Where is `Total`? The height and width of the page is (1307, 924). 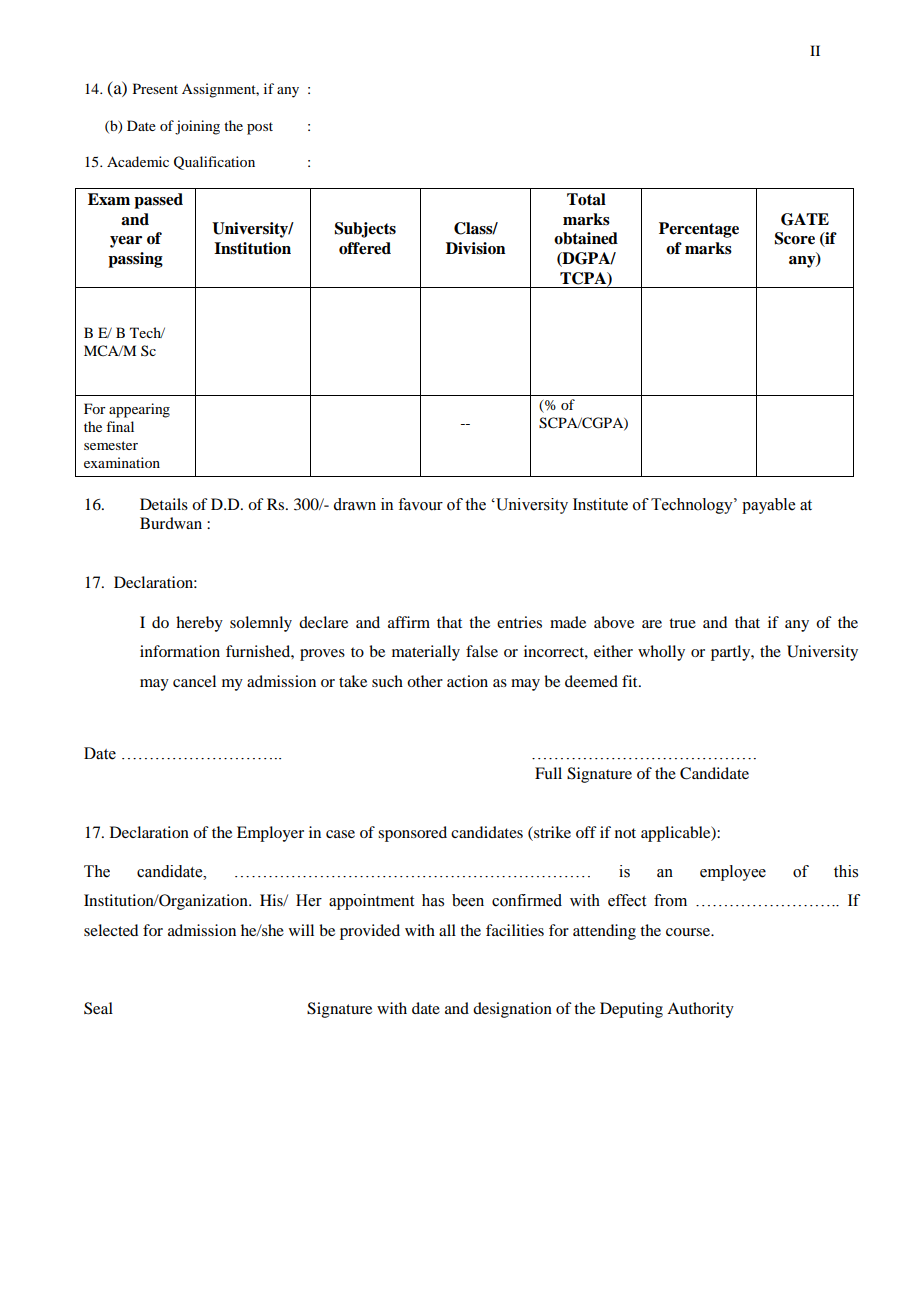 Total is located at coordinates (586, 199).
